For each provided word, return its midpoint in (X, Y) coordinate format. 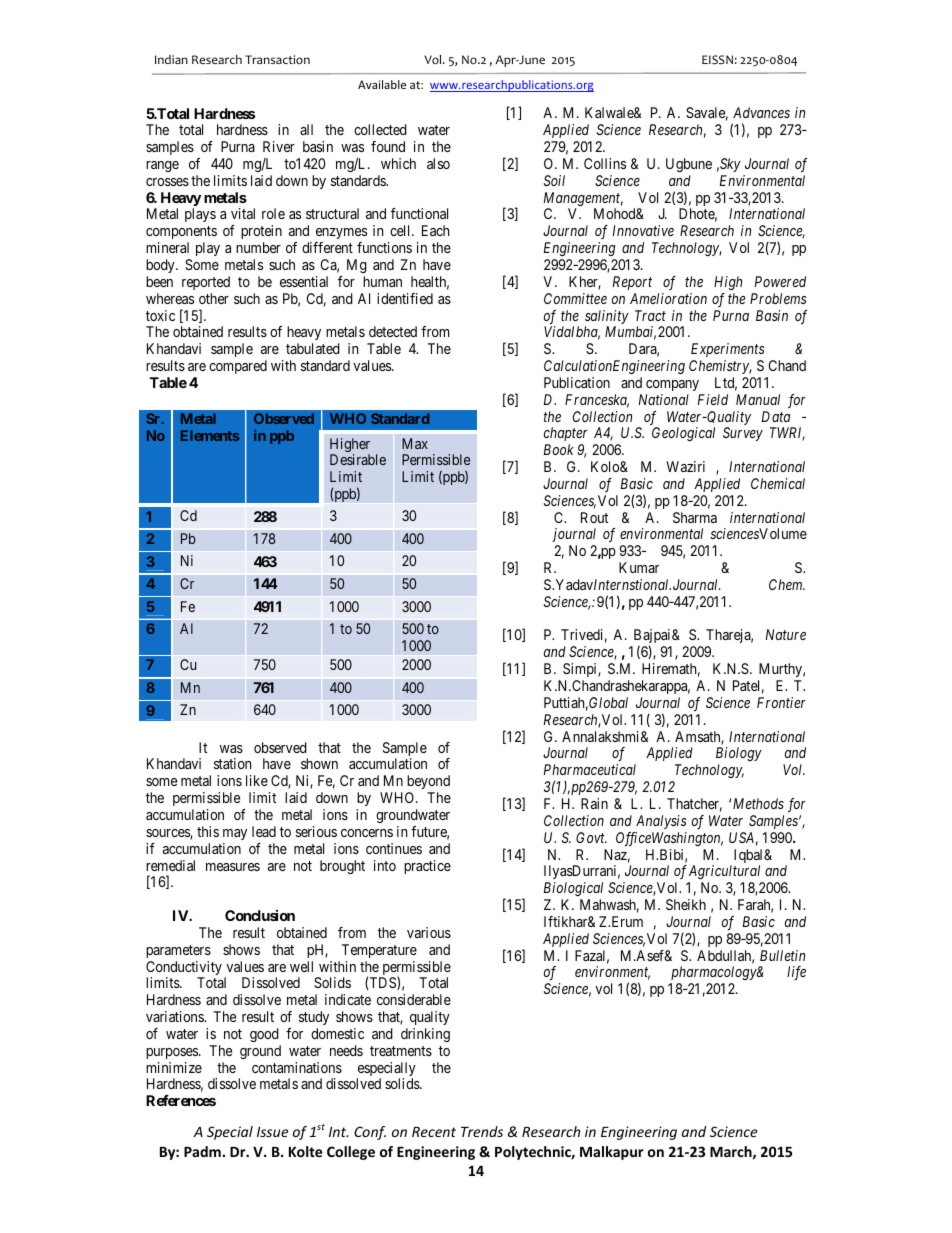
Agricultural (724, 872)
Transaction (277, 60)
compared (238, 367)
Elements (210, 435)
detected (393, 331)
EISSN (717, 59)
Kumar (639, 567)
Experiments (728, 350)
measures (233, 867)
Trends (482, 1131)
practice (427, 867)
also (438, 163)
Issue (272, 1132)
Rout (594, 517)
